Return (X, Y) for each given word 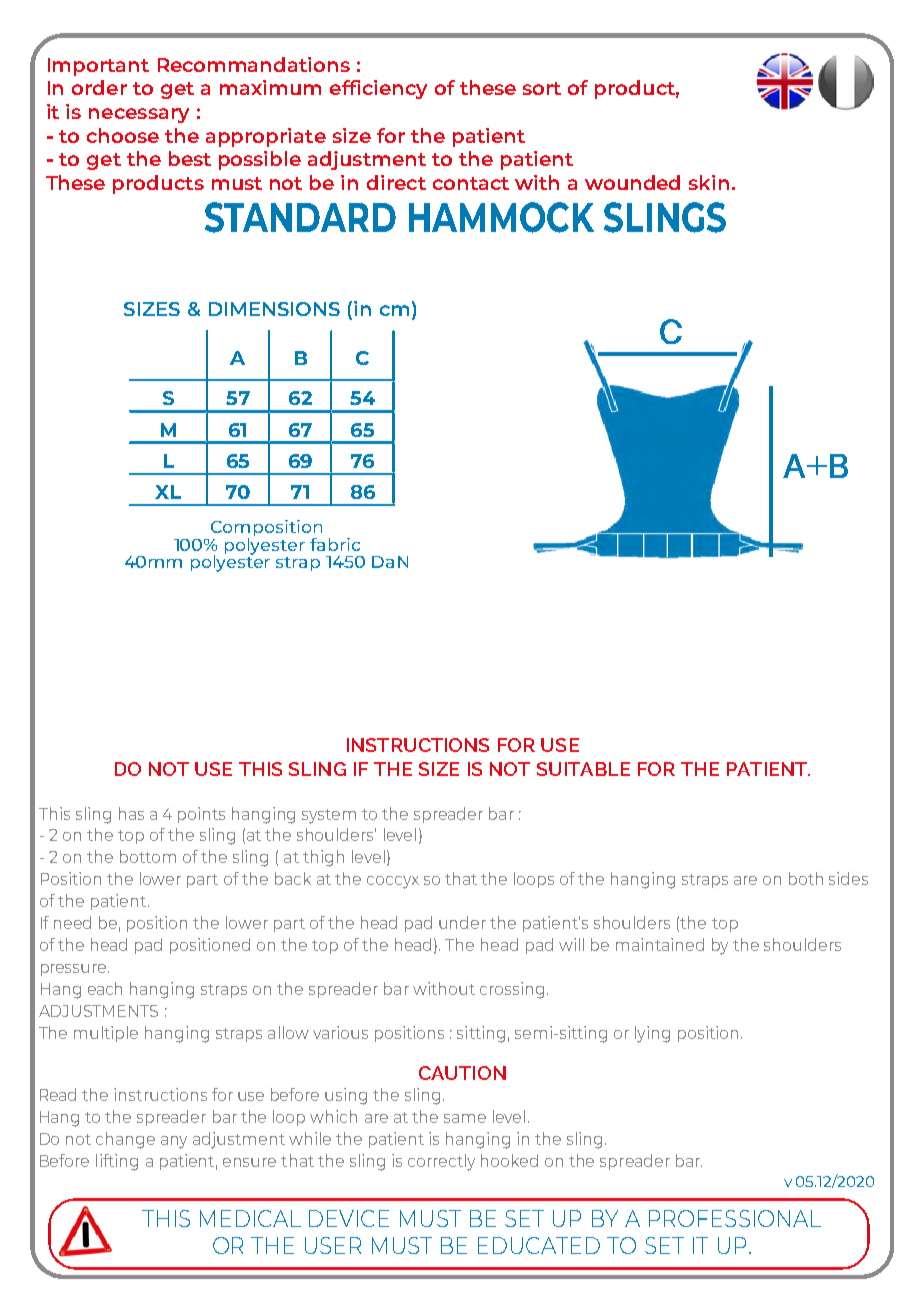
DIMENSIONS (274, 309)
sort (542, 88)
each (105, 988)
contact (471, 183)
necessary (139, 115)
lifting (117, 1162)
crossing (512, 990)
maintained (660, 944)
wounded (632, 182)
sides (848, 878)
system (329, 816)
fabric (335, 544)
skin (709, 182)
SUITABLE (583, 769)
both (806, 878)
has (131, 813)
